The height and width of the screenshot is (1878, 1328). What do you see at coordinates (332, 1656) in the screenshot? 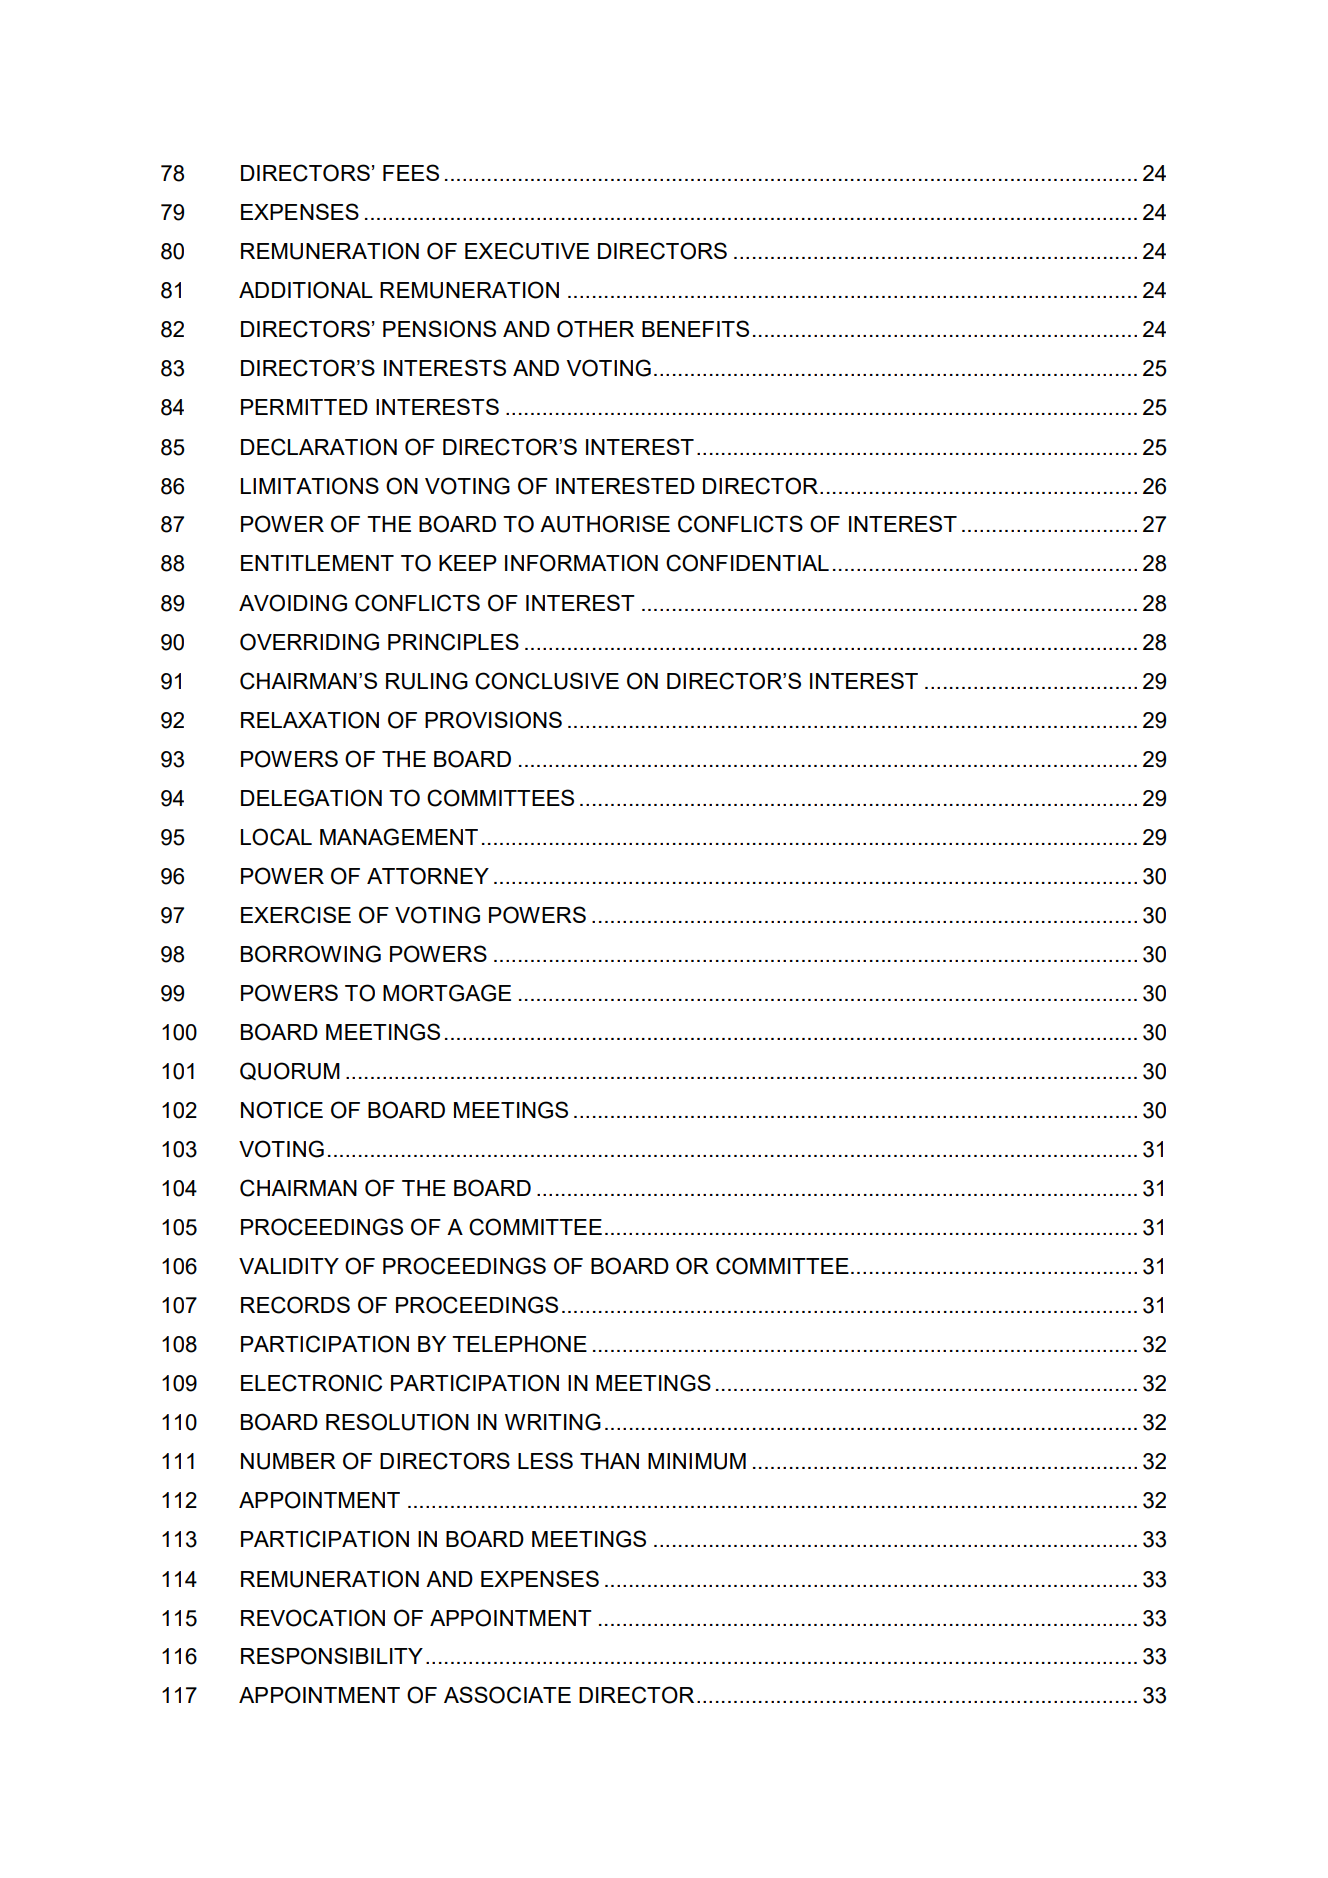
I see `RESPONSIBILITY` at bounding box center [332, 1656].
